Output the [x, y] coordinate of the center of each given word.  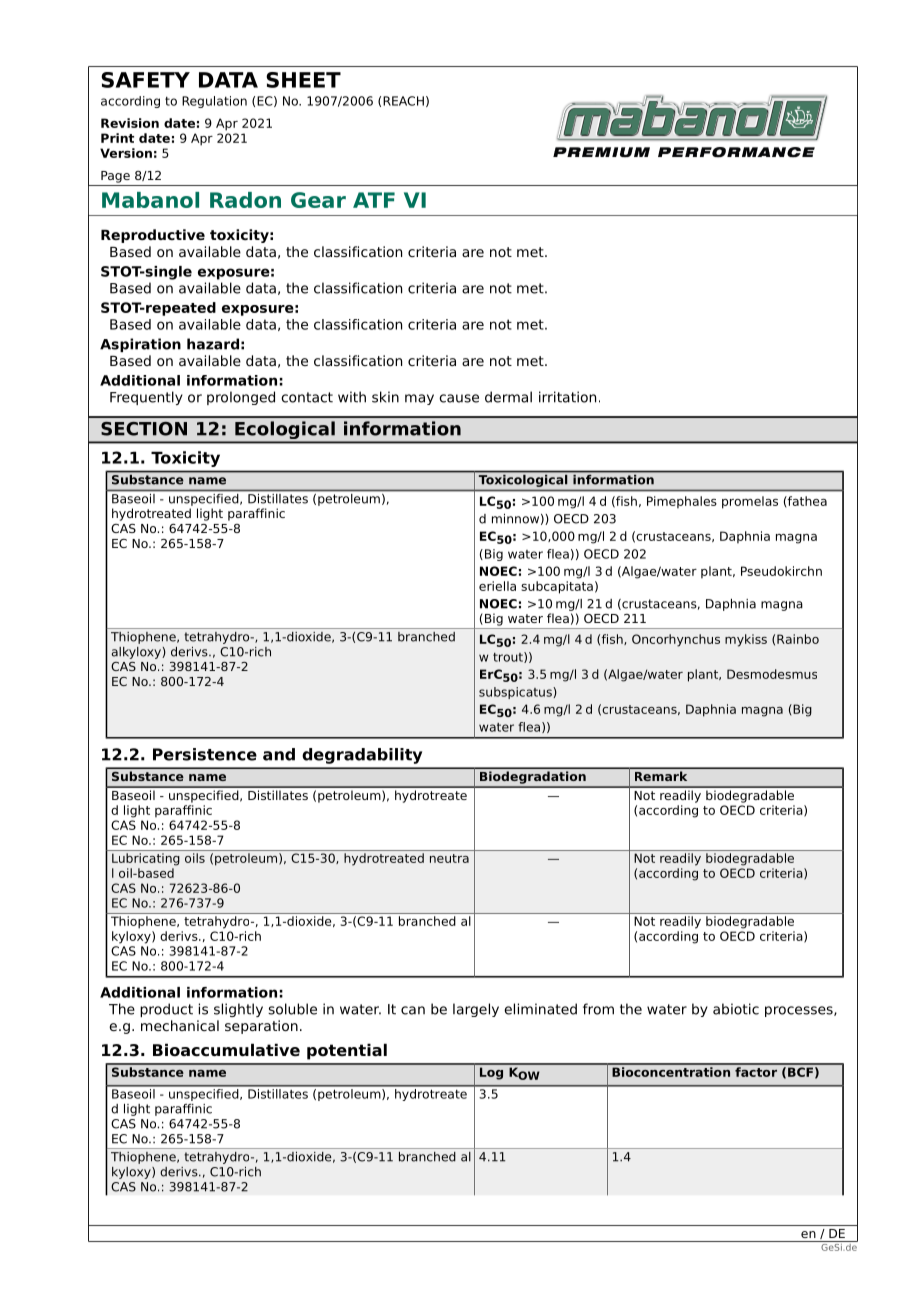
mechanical [180, 1025]
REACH [403, 101]
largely [476, 1010]
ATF [374, 200]
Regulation [214, 102]
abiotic [736, 1009]
